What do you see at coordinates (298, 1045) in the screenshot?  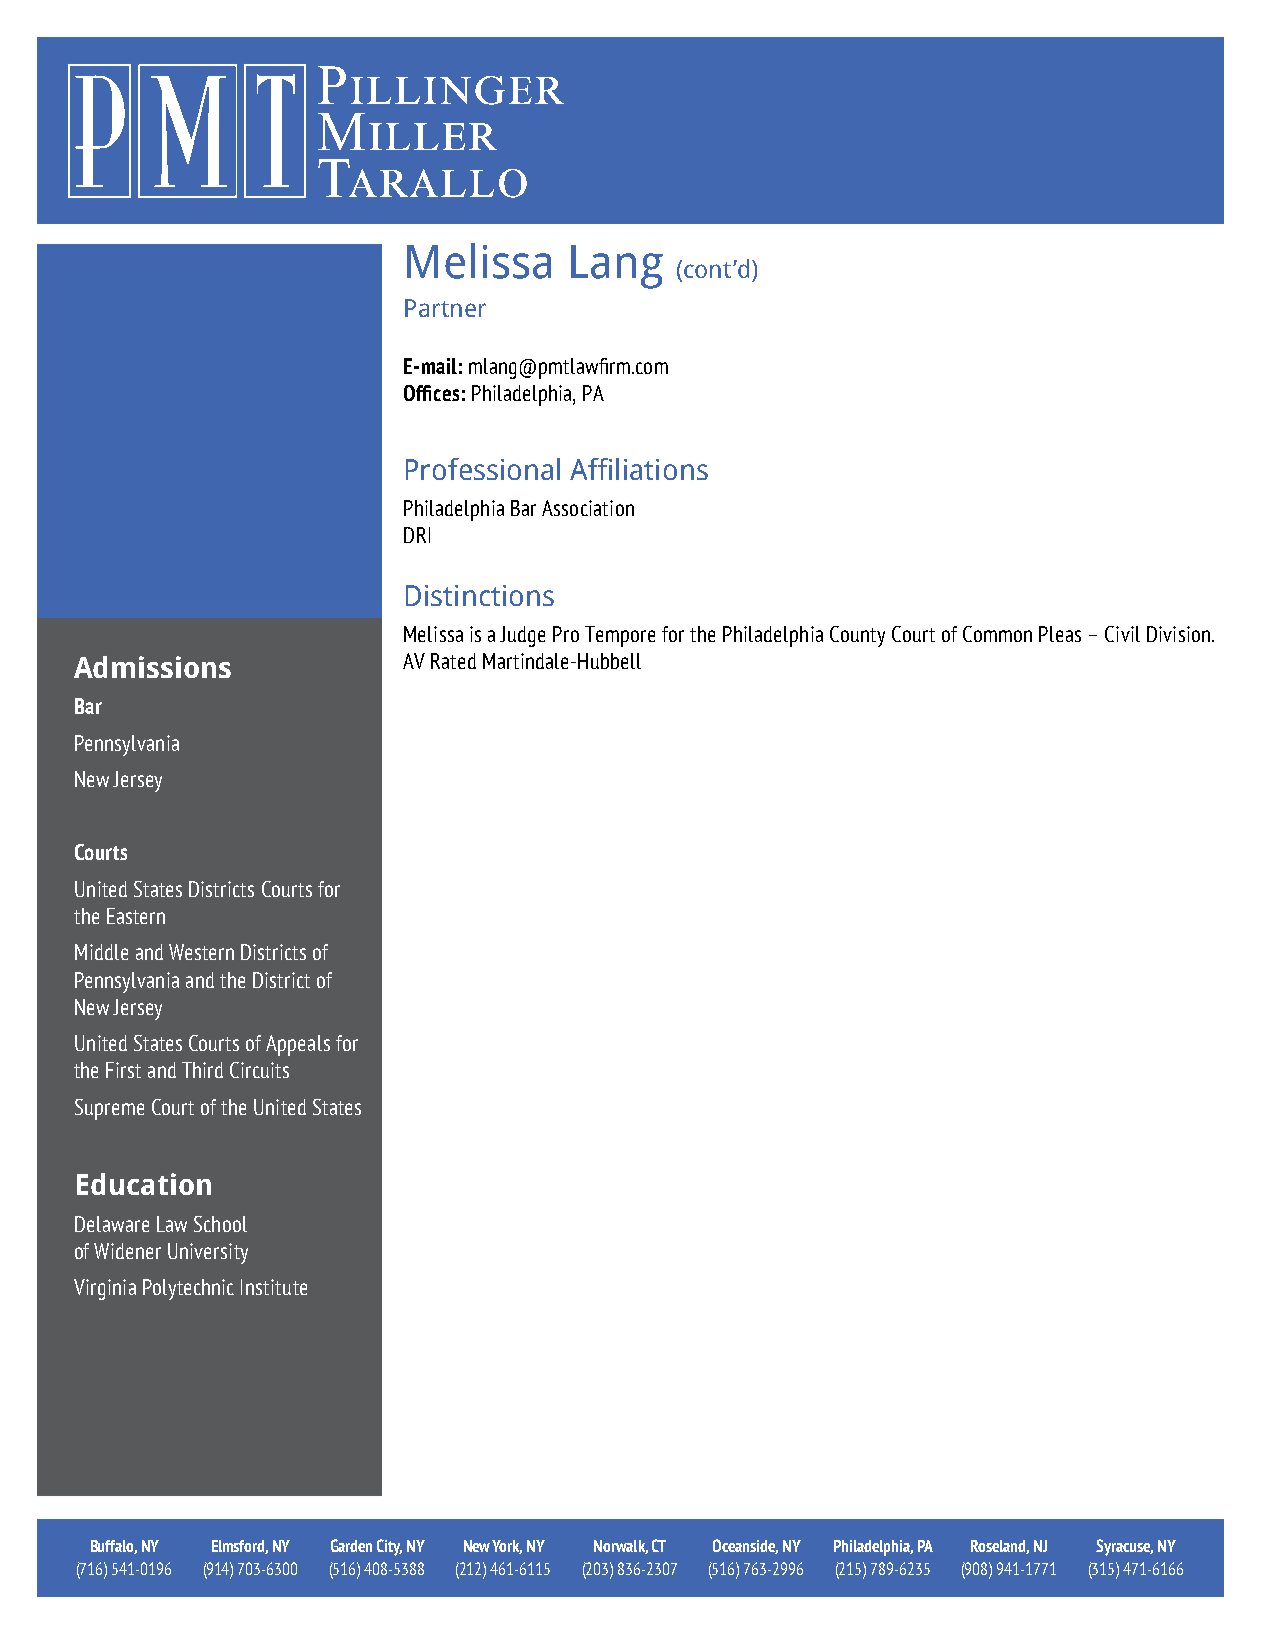 I see `Appeals` at bounding box center [298, 1045].
